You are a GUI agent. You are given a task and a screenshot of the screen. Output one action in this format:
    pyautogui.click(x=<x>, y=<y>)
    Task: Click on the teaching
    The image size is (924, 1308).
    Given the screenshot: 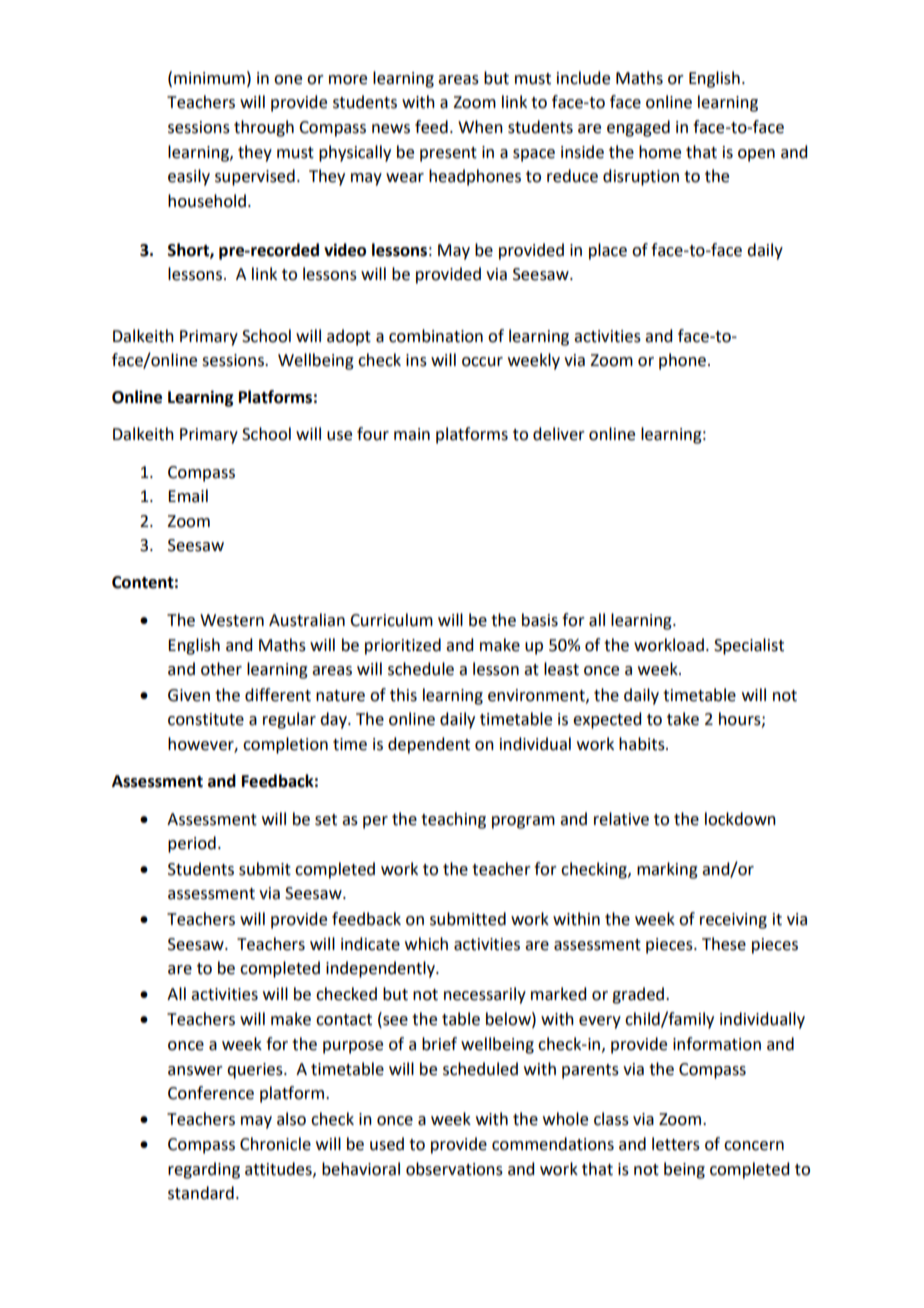 What is the action you would take?
    pyautogui.click(x=453, y=820)
